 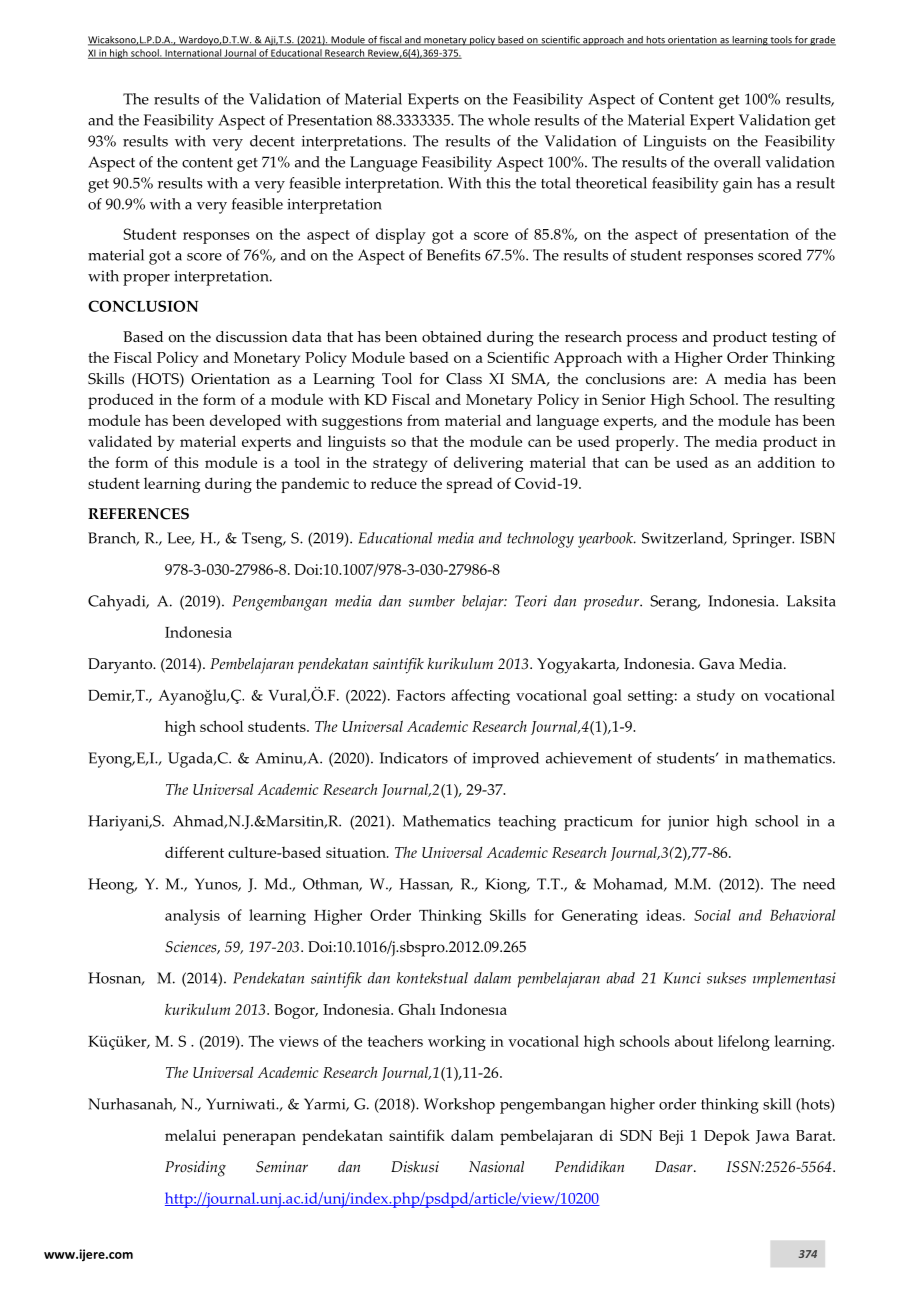 I want to click on decent, so click(x=272, y=141).
